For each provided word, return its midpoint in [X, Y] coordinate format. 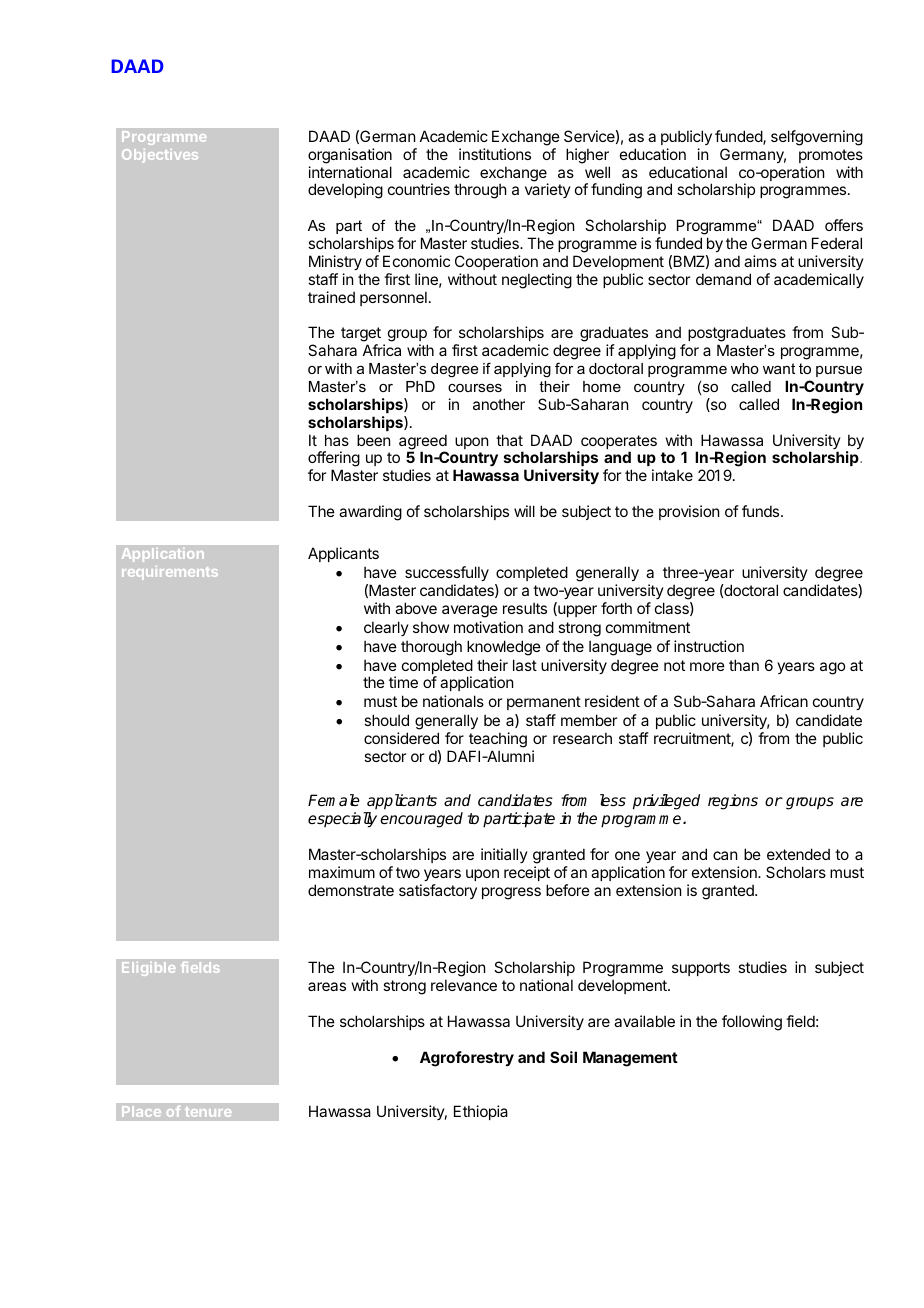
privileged [666, 802]
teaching [498, 740]
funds [762, 511]
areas [327, 986]
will [524, 511]
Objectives [160, 156]
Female [334, 800]
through [480, 191]
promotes [831, 156]
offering [334, 460]
